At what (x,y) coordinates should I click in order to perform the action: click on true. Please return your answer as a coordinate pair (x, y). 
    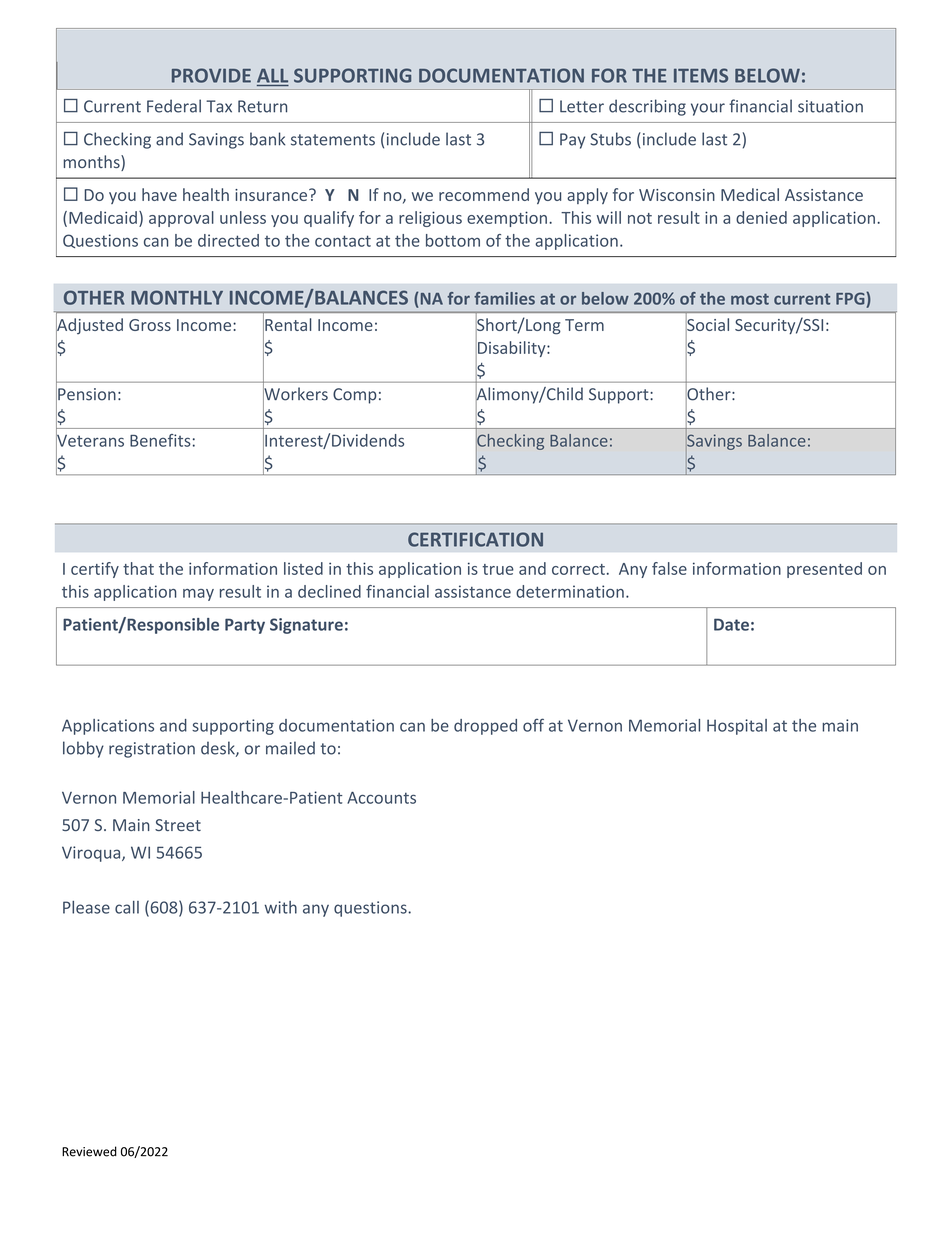
    Looking at the image, I should click on (498, 569).
